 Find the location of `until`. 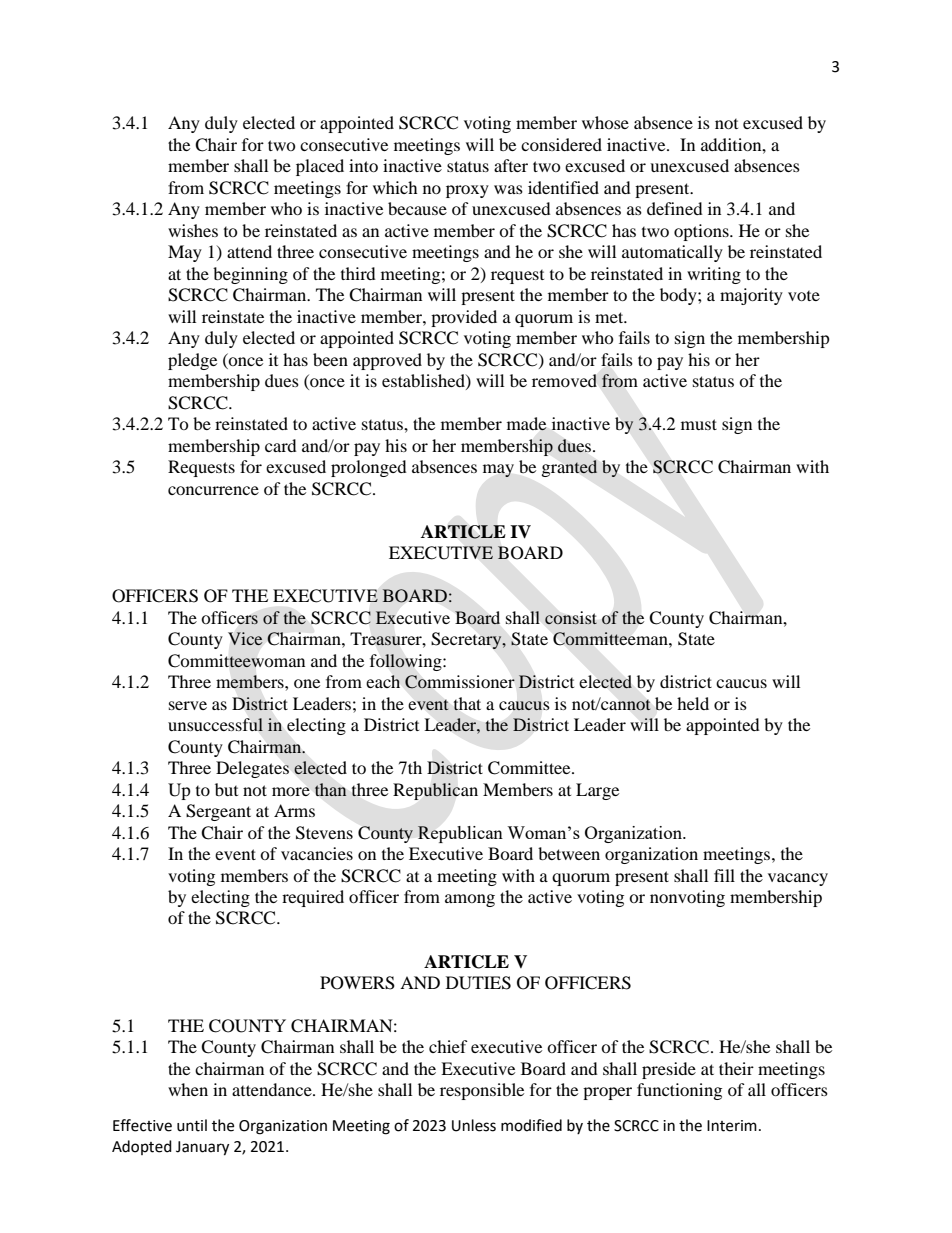

until is located at coordinates (192, 1125).
